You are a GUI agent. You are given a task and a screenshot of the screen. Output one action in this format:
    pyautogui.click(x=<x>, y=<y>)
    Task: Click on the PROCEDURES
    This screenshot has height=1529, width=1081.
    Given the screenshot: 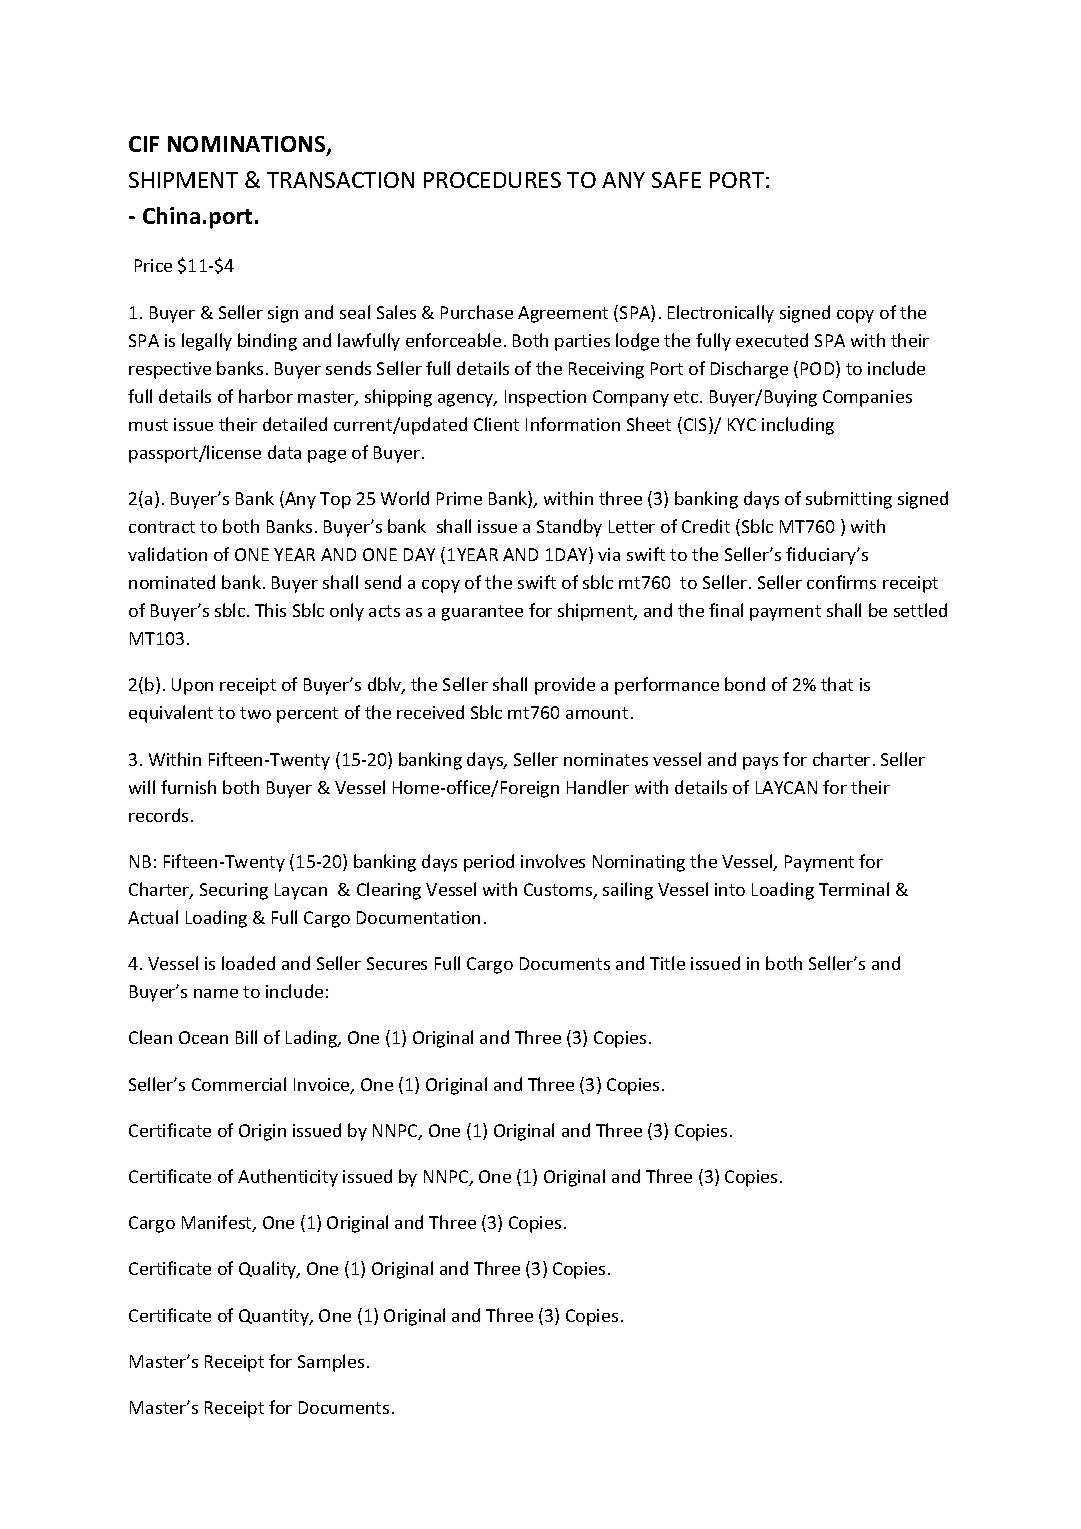 What is the action you would take?
    pyautogui.click(x=492, y=180)
